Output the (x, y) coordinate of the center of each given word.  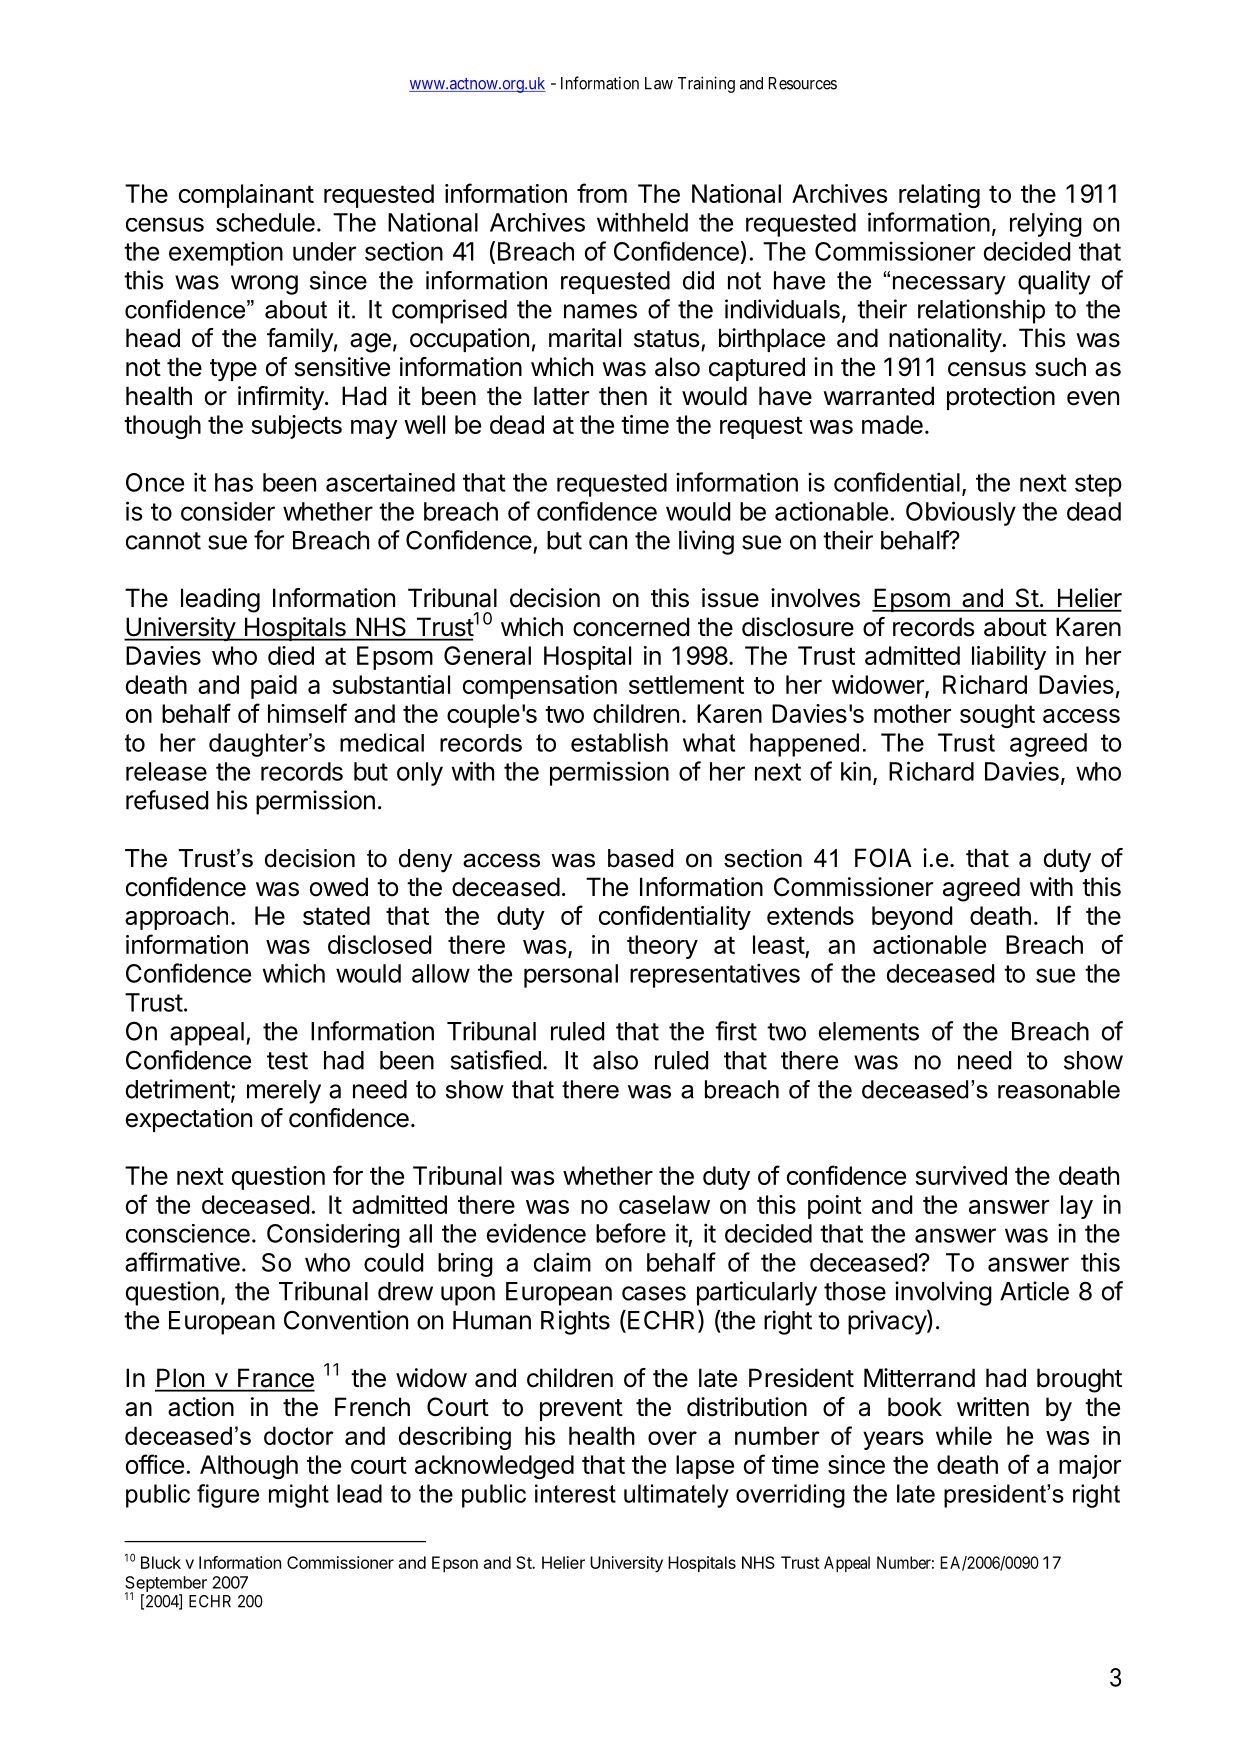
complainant (246, 196)
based (640, 858)
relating (939, 196)
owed (339, 887)
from (602, 193)
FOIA (883, 858)
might (299, 1496)
